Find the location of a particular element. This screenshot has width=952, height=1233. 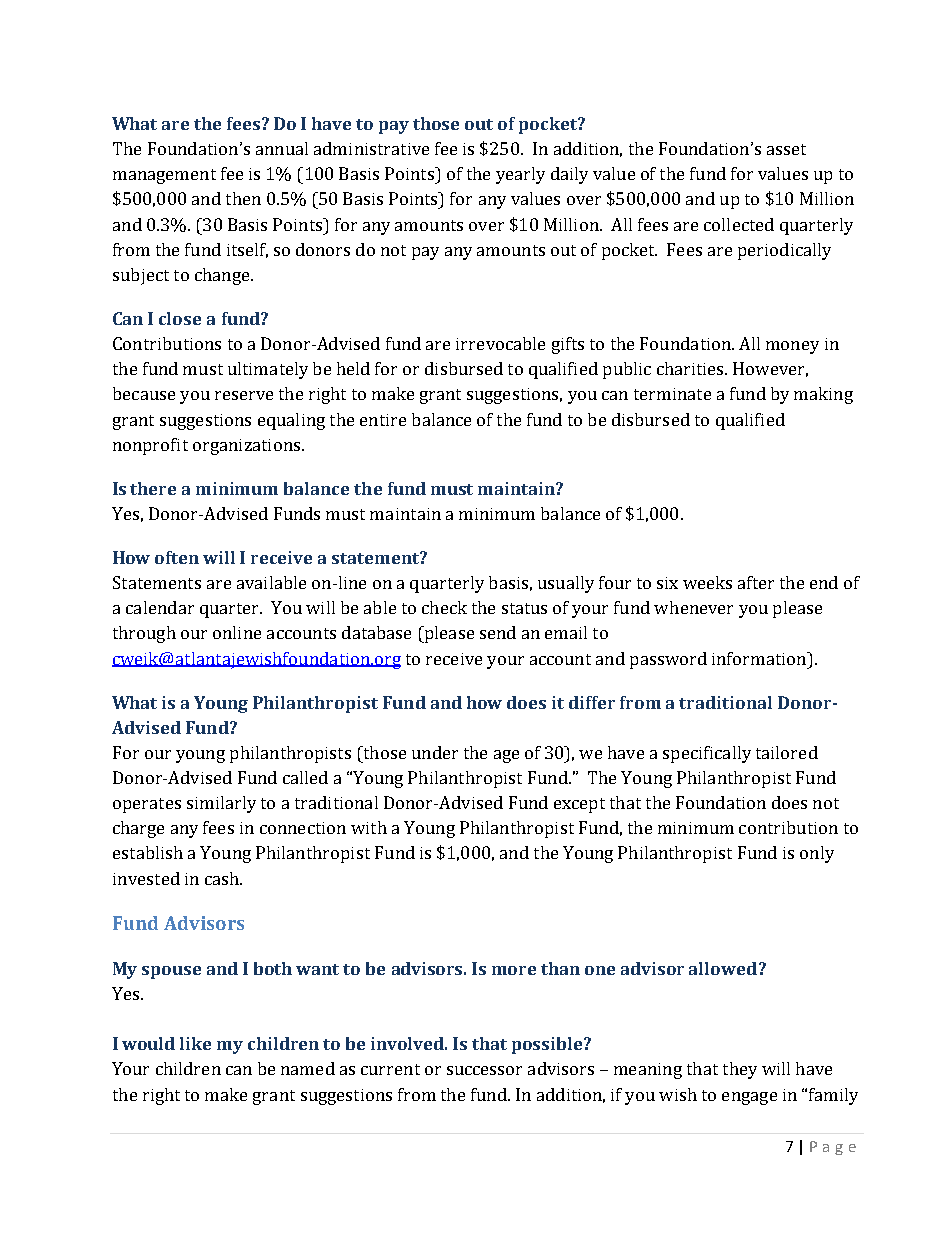

yearly is located at coordinates (520, 175).
